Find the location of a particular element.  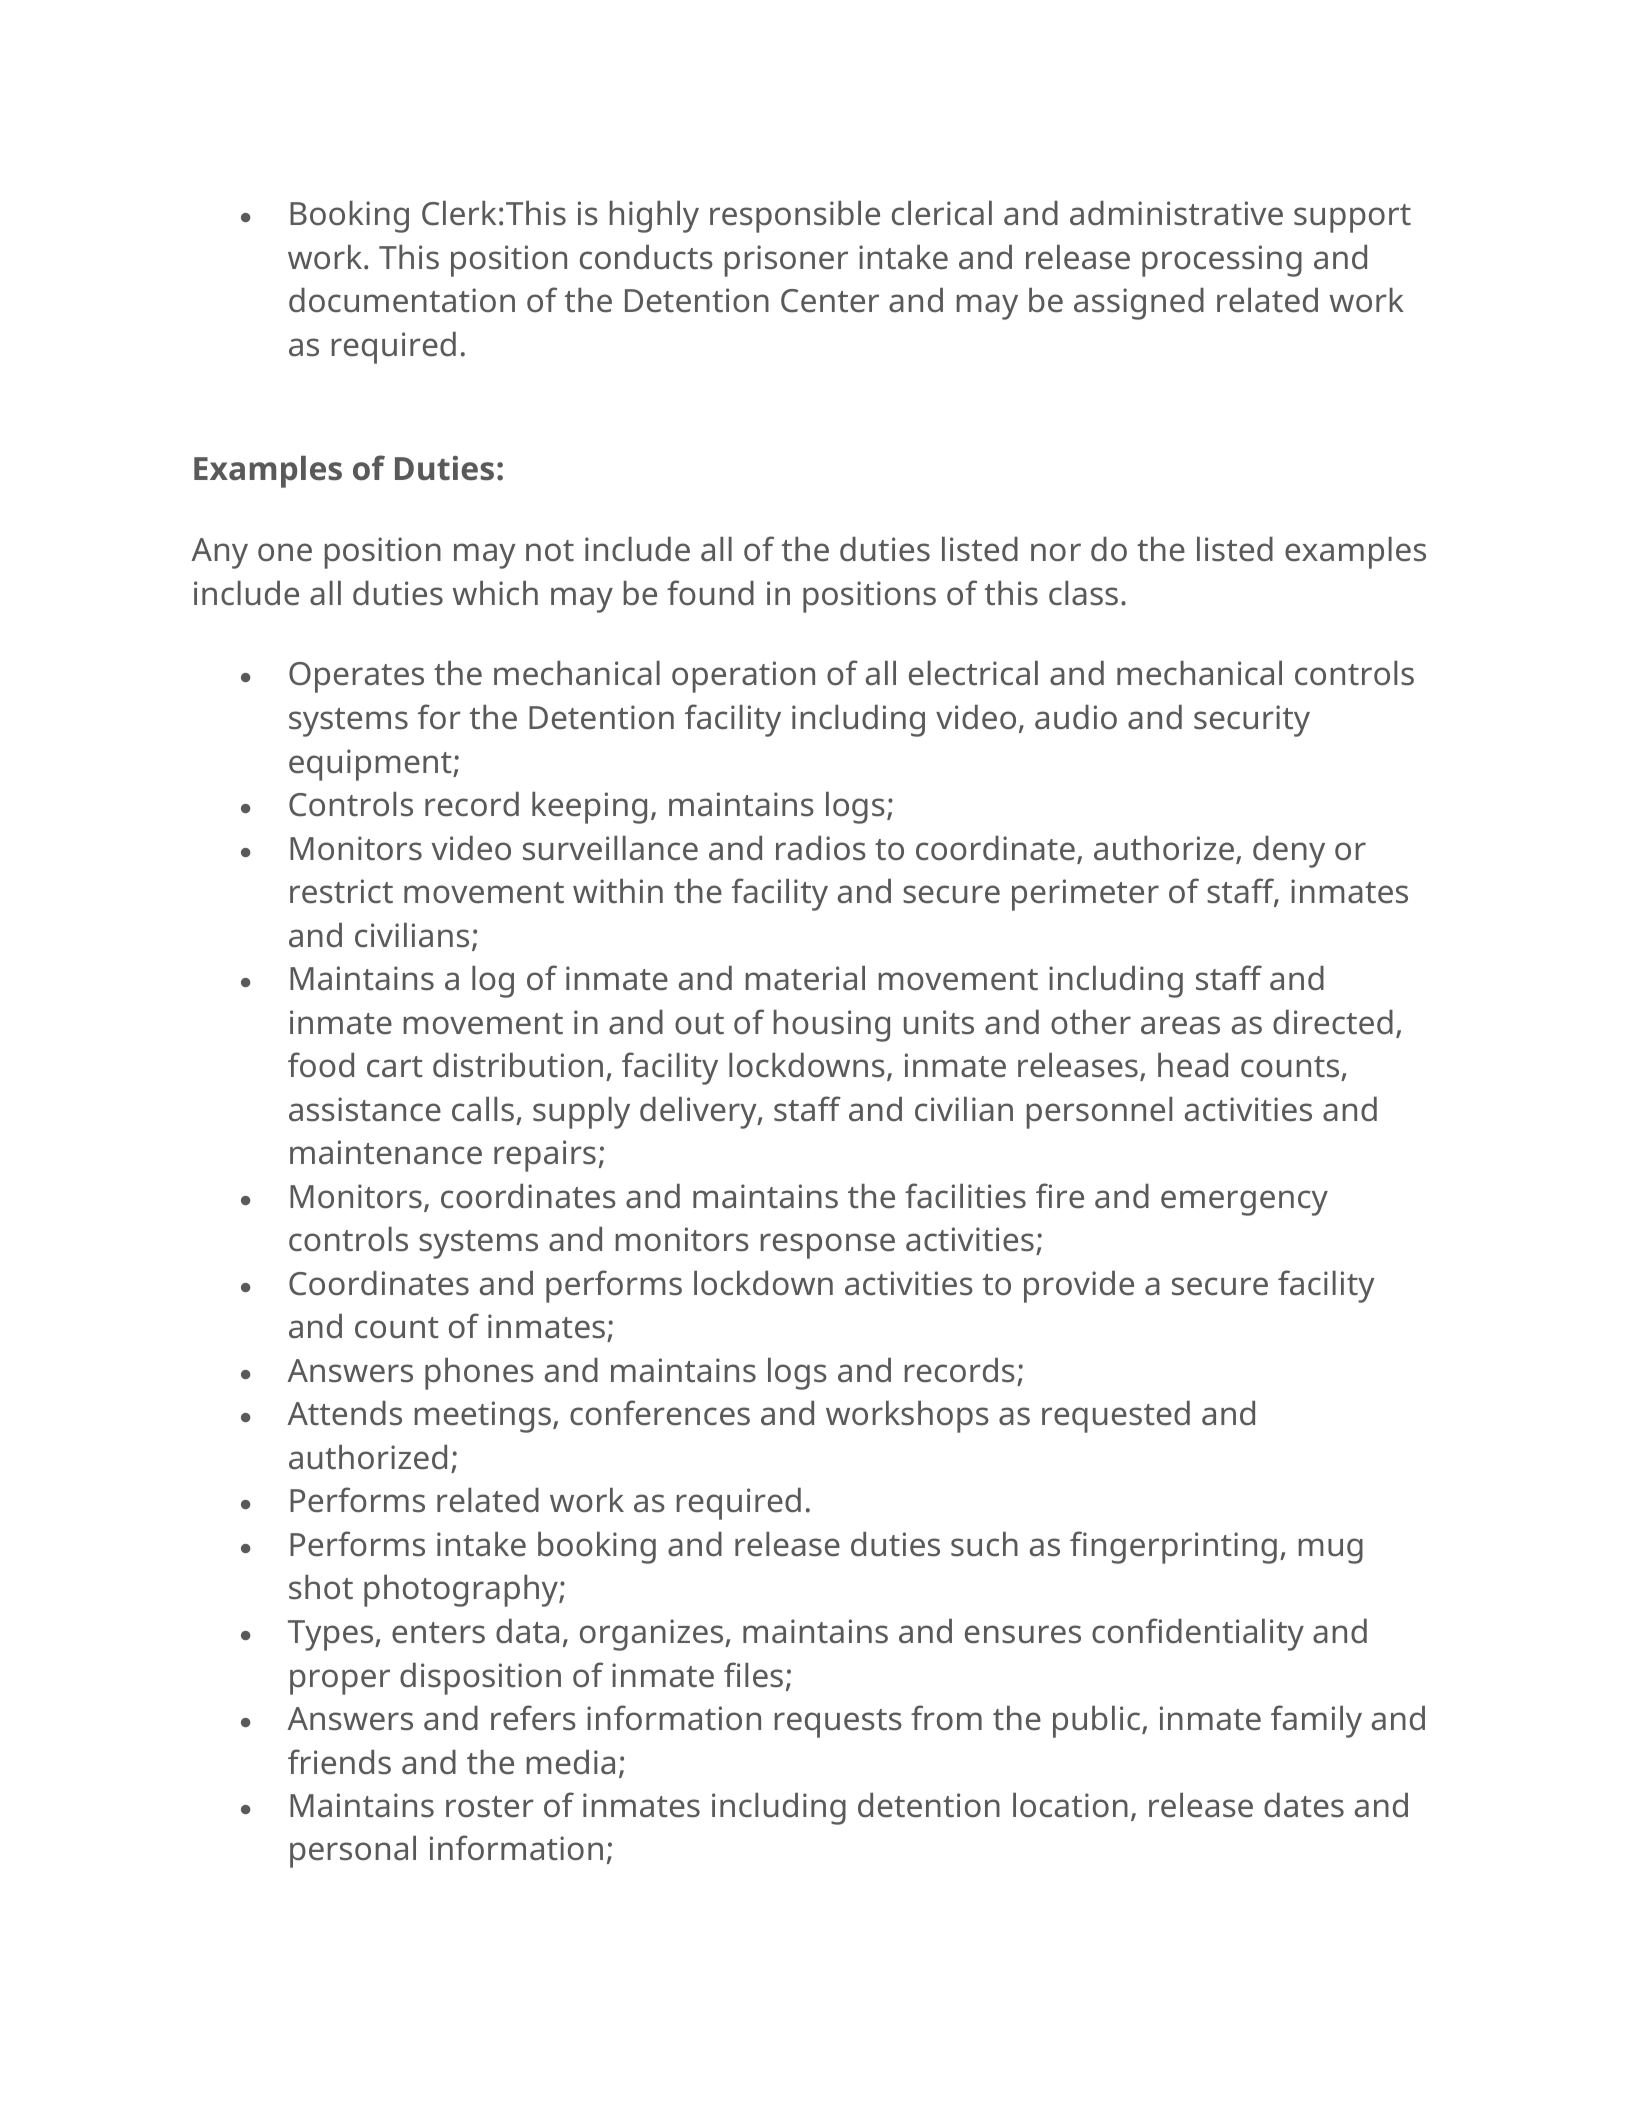

housing is located at coordinates (832, 1026).
